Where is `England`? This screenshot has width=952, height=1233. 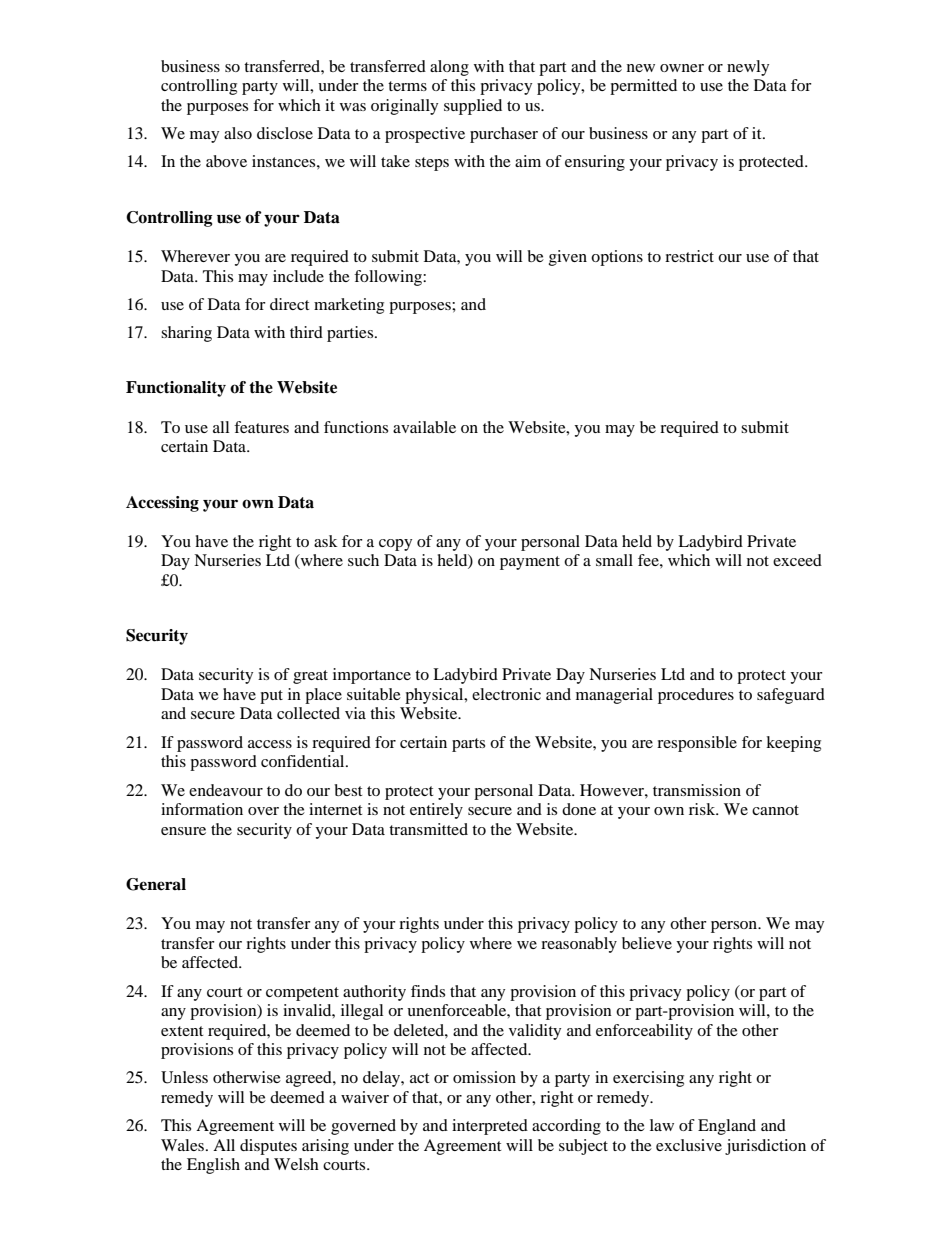
England is located at coordinates (727, 1127).
